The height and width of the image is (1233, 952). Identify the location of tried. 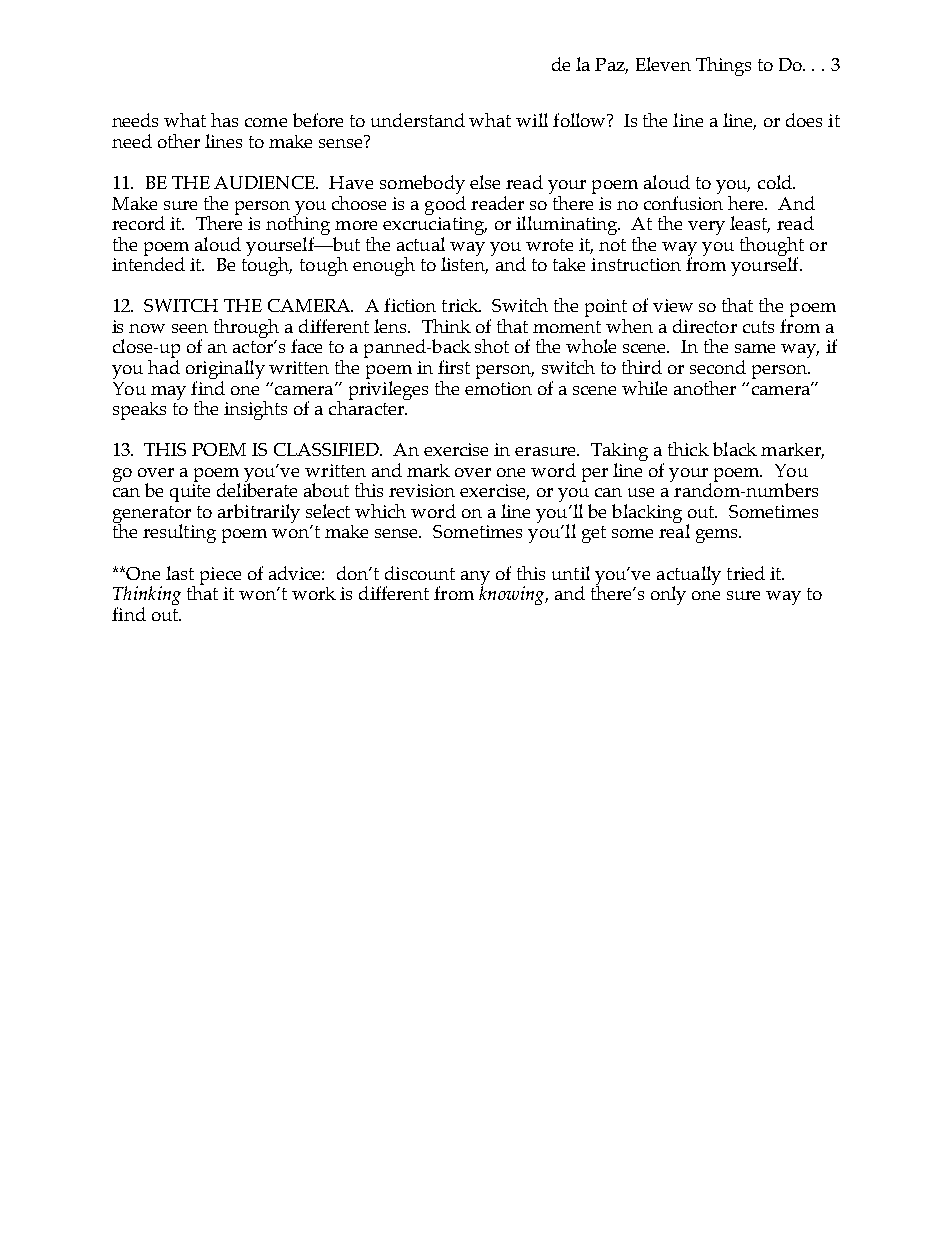
(746, 573).
